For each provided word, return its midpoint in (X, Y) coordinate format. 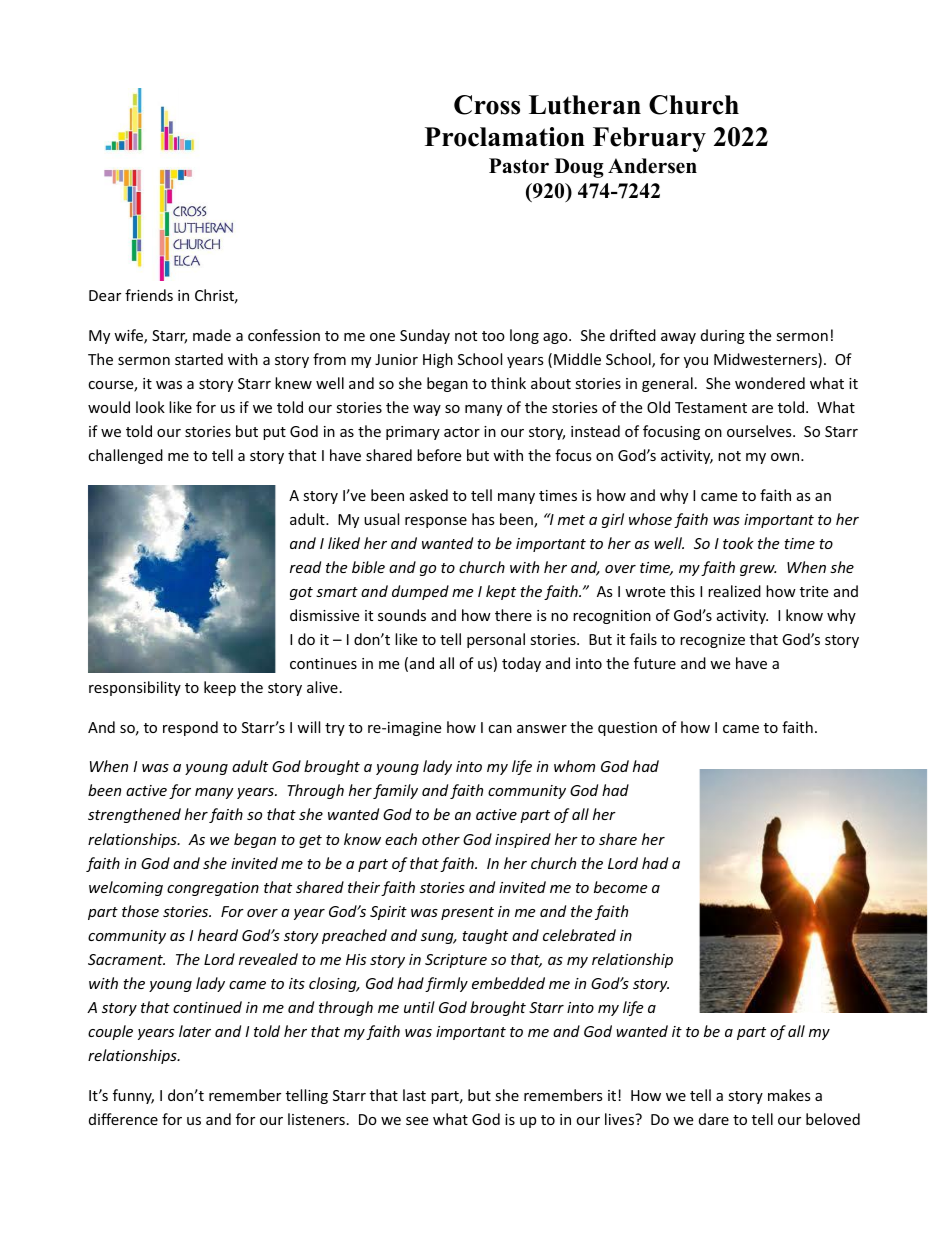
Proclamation (505, 137)
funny (133, 1096)
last (414, 1095)
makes (789, 1095)
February (649, 139)
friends (149, 295)
